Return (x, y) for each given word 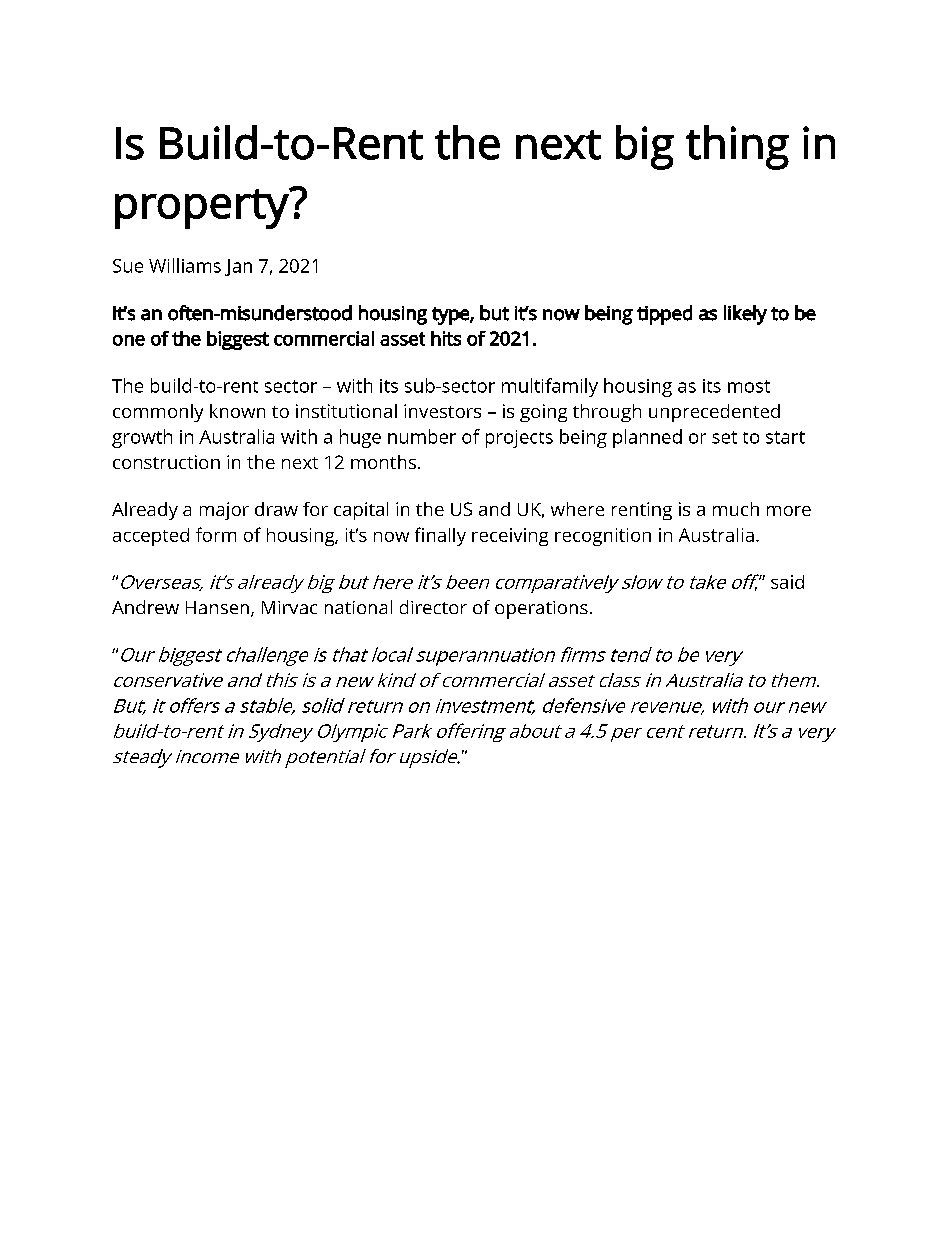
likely (745, 315)
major (224, 511)
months (383, 462)
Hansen (219, 609)
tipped (664, 315)
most (749, 386)
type (451, 316)
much (736, 509)
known (237, 411)
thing (737, 147)
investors (442, 411)
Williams (185, 265)
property (203, 208)
